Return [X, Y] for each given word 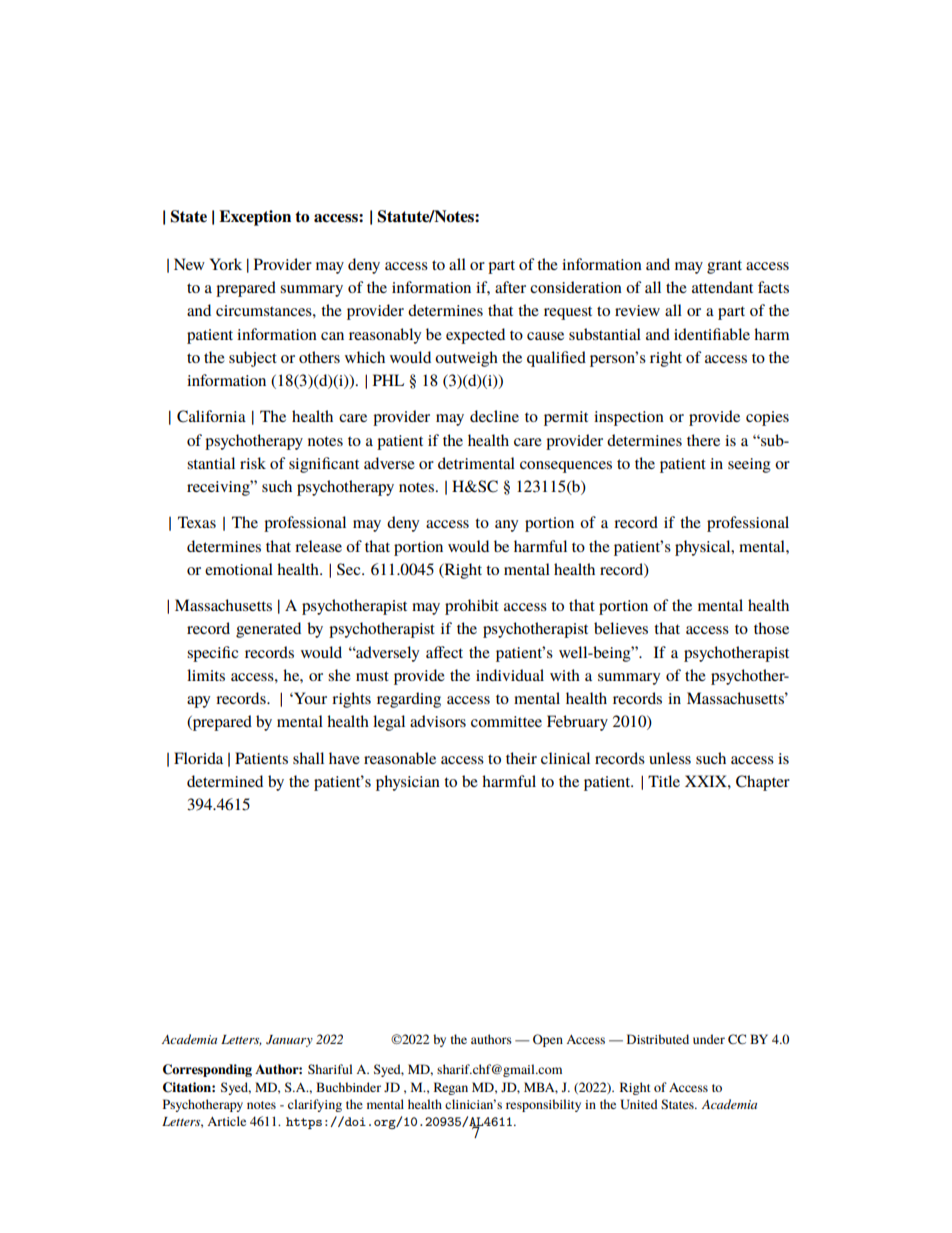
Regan [451, 1088]
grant [724, 267]
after [510, 287]
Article [226, 1121]
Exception [255, 218]
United [639, 1104]
